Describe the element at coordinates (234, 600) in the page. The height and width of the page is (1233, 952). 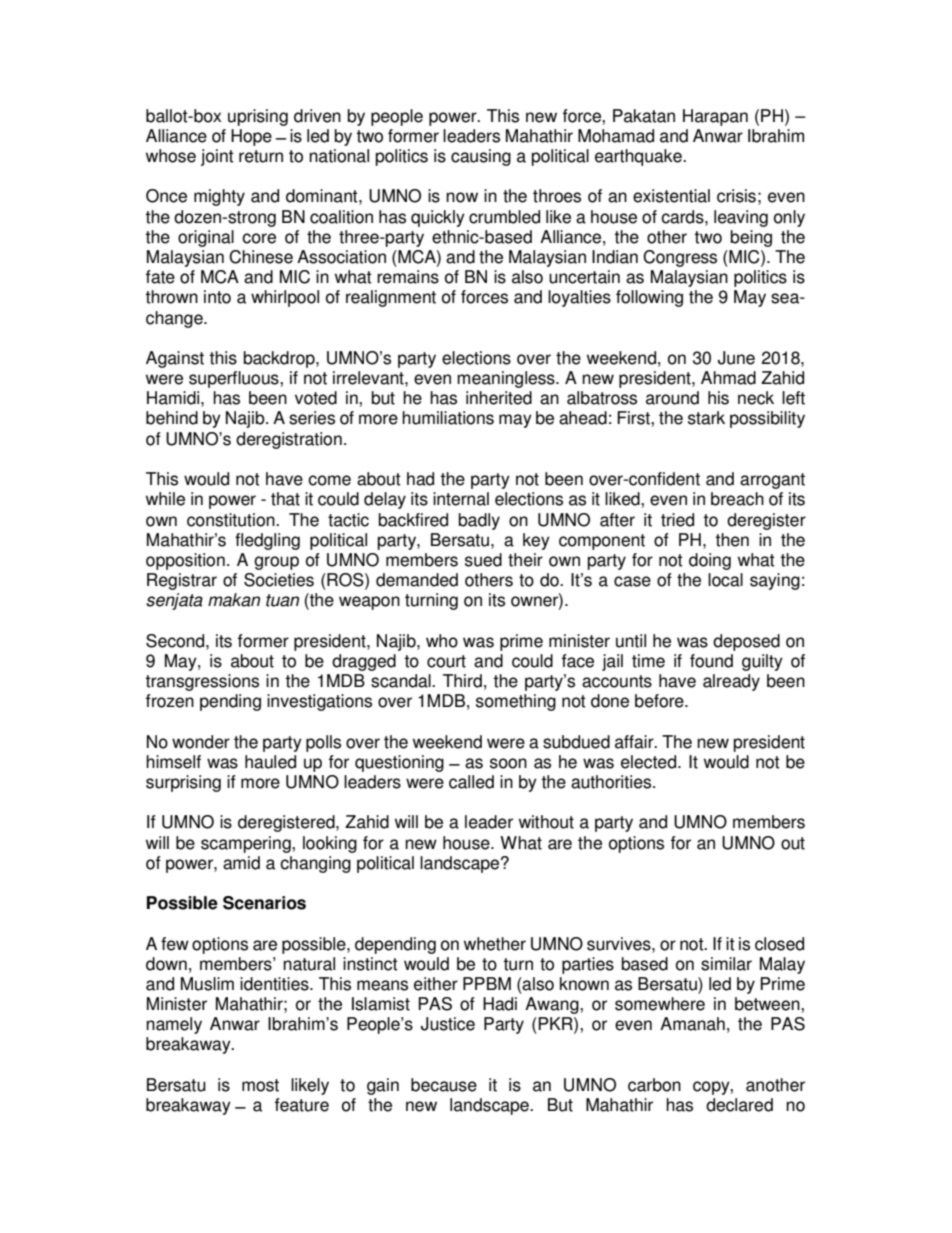
I see `makan` at that location.
